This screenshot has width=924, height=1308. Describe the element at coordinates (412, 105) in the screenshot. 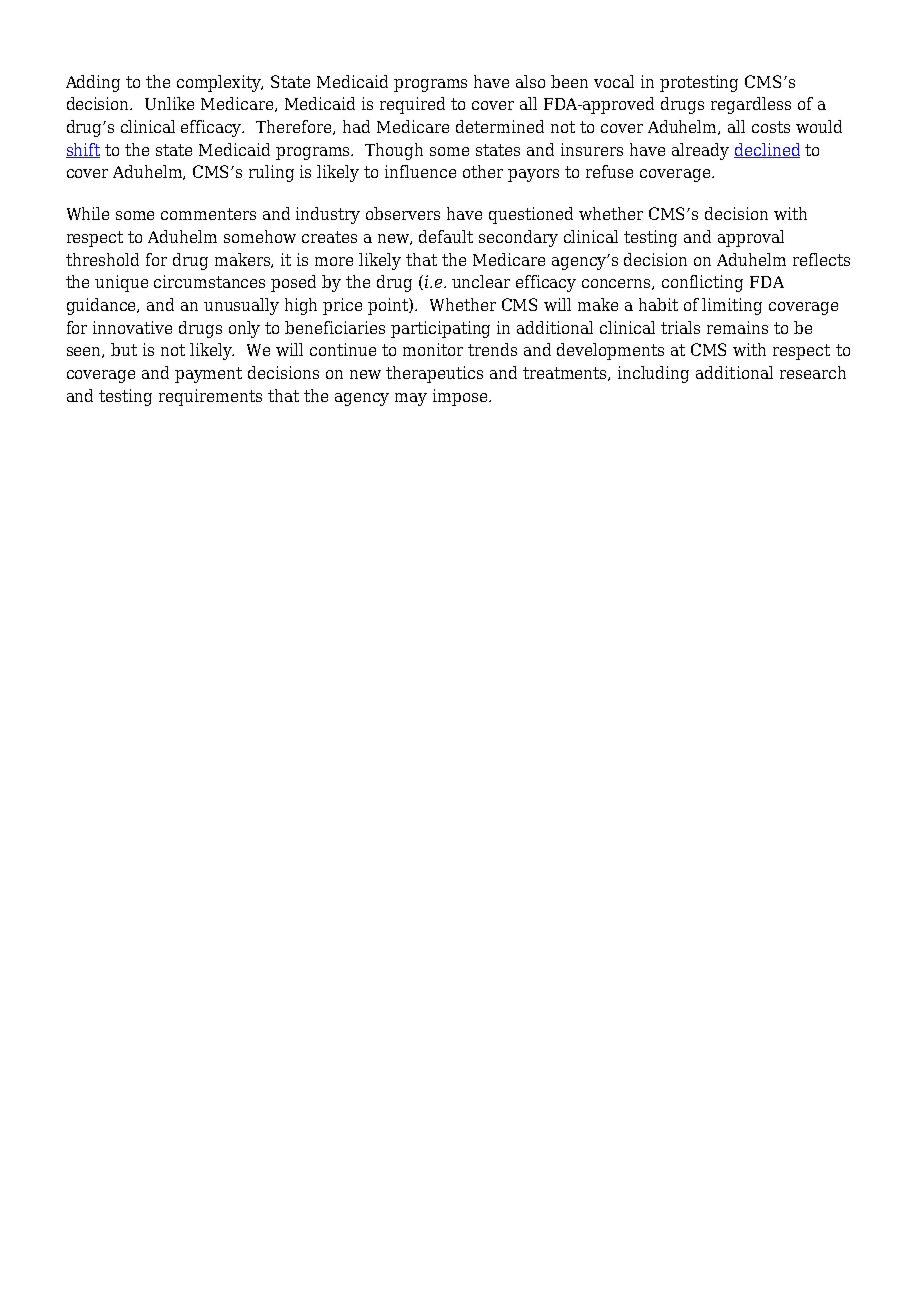

I see `required` at that location.
